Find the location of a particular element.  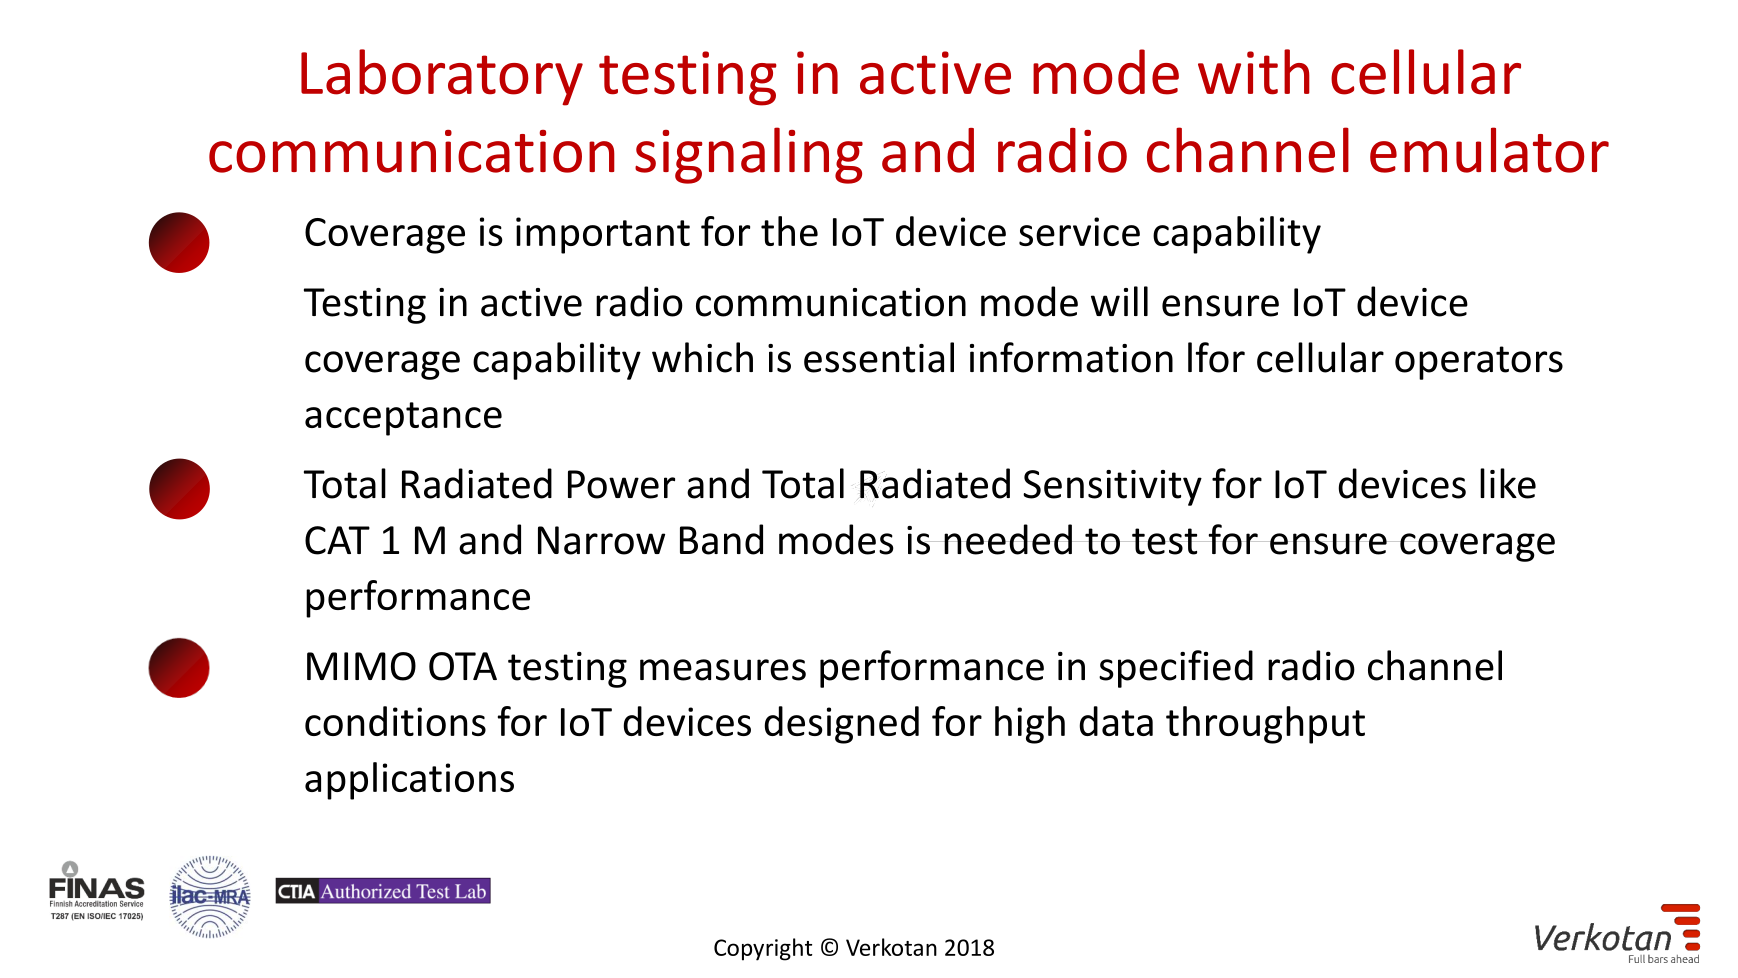

essential is located at coordinates (879, 357).
